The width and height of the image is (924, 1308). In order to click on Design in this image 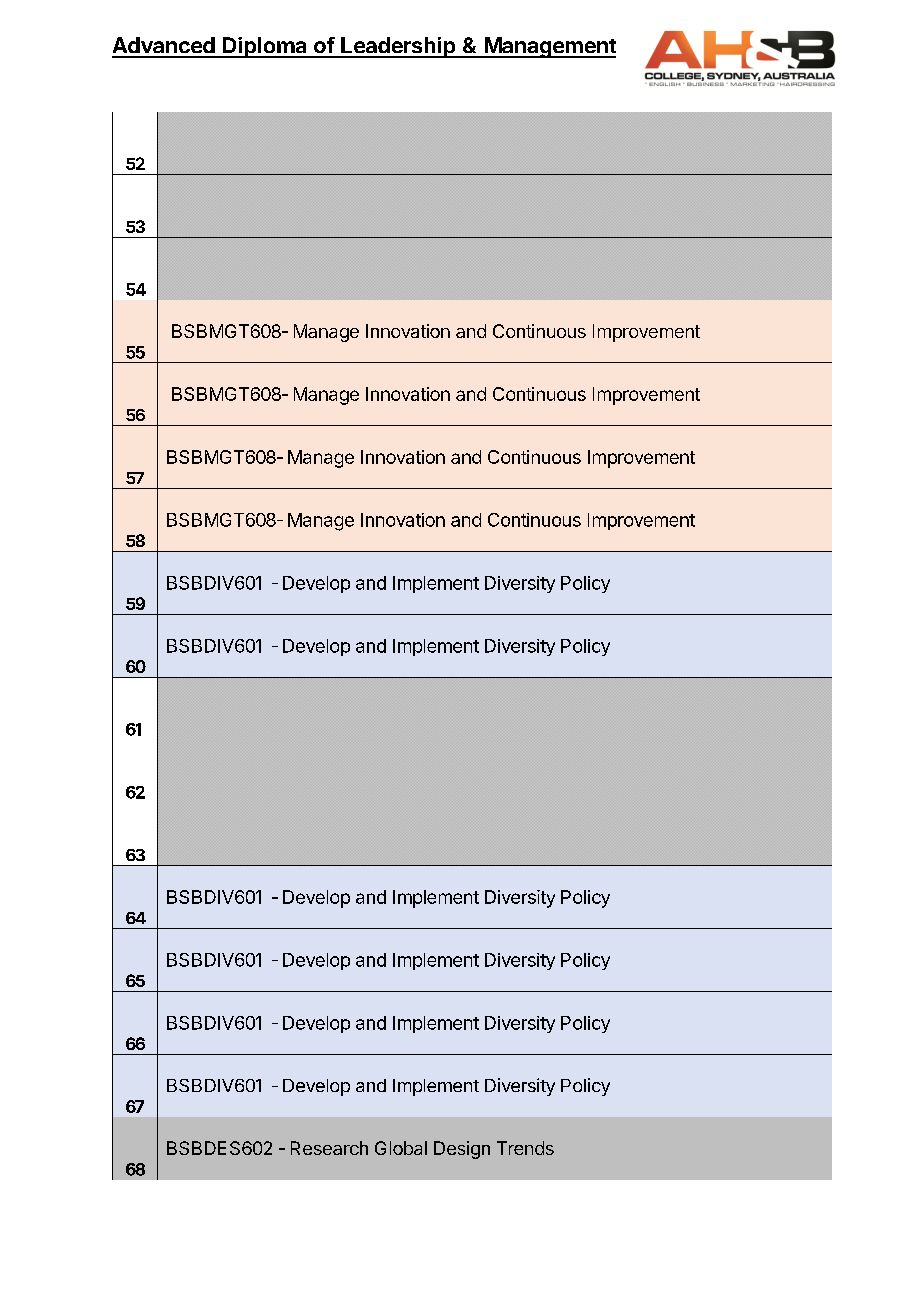, I will do `click(462, 1150)`.
